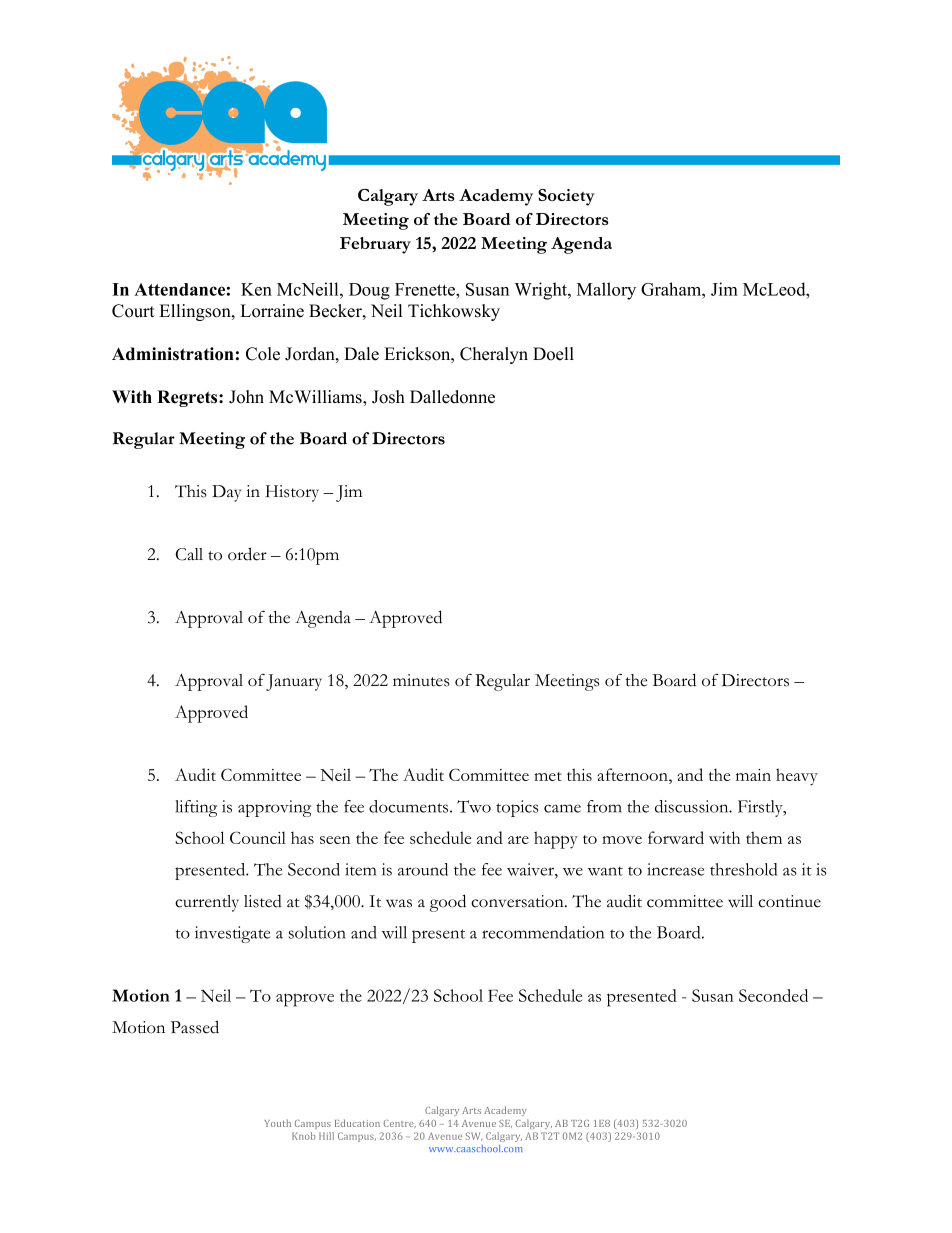 This screenshot has height=1233, width=952. I want to click on Passed, so click(195, 1027).
